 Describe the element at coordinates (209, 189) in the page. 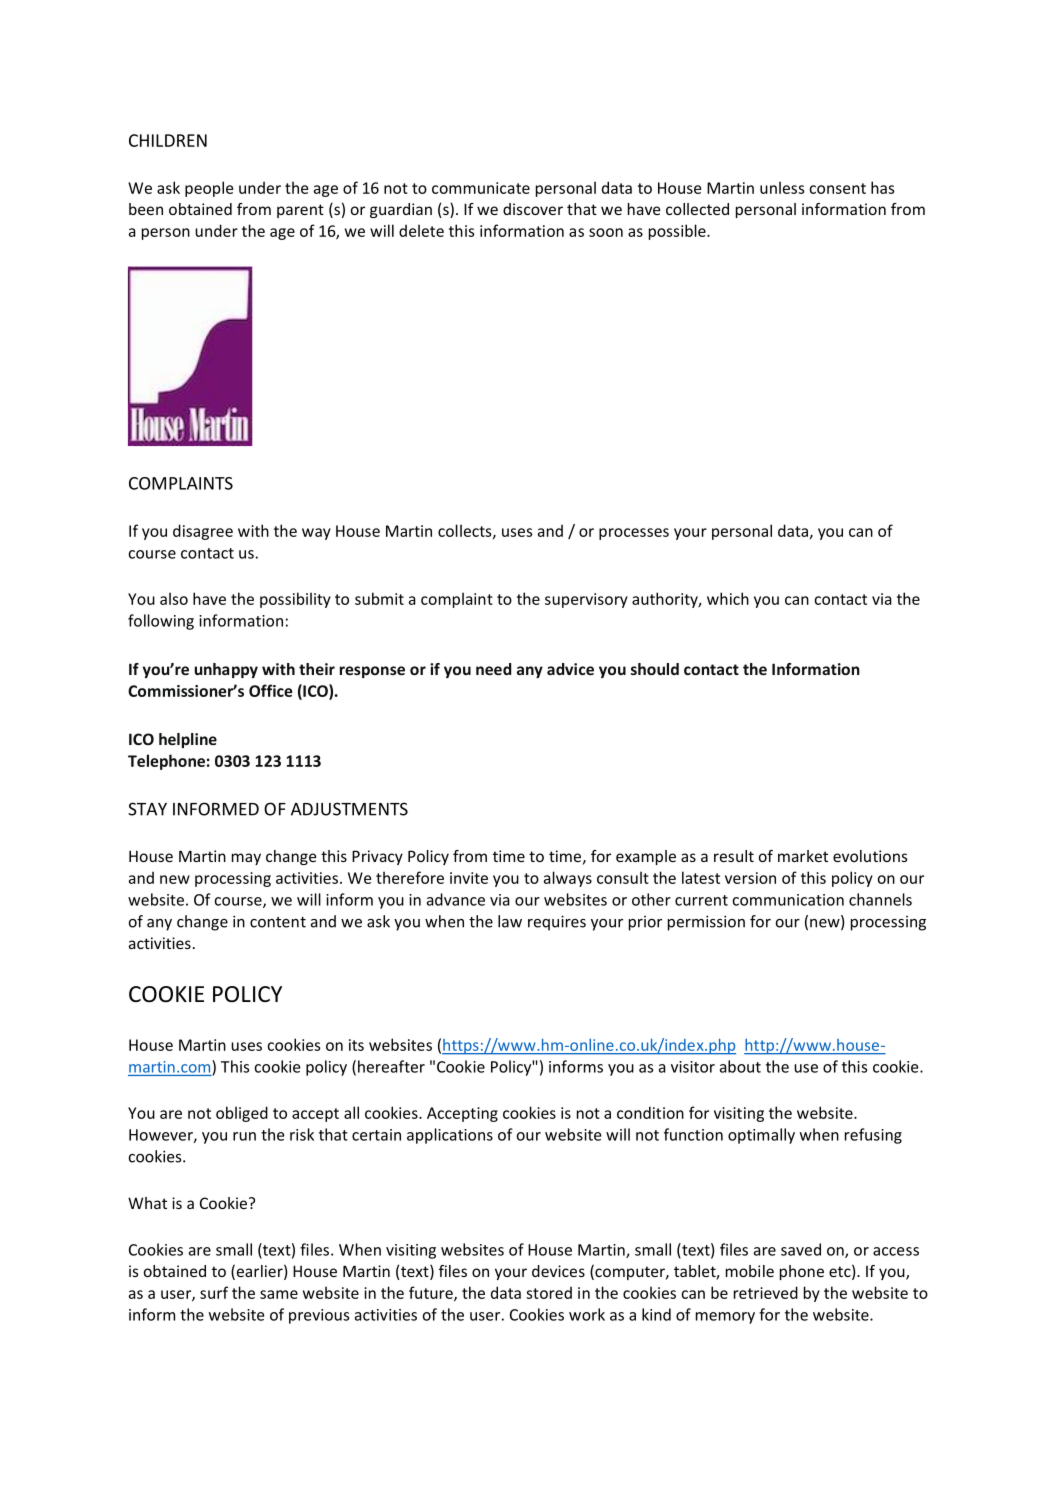

I see `people` at that location.
